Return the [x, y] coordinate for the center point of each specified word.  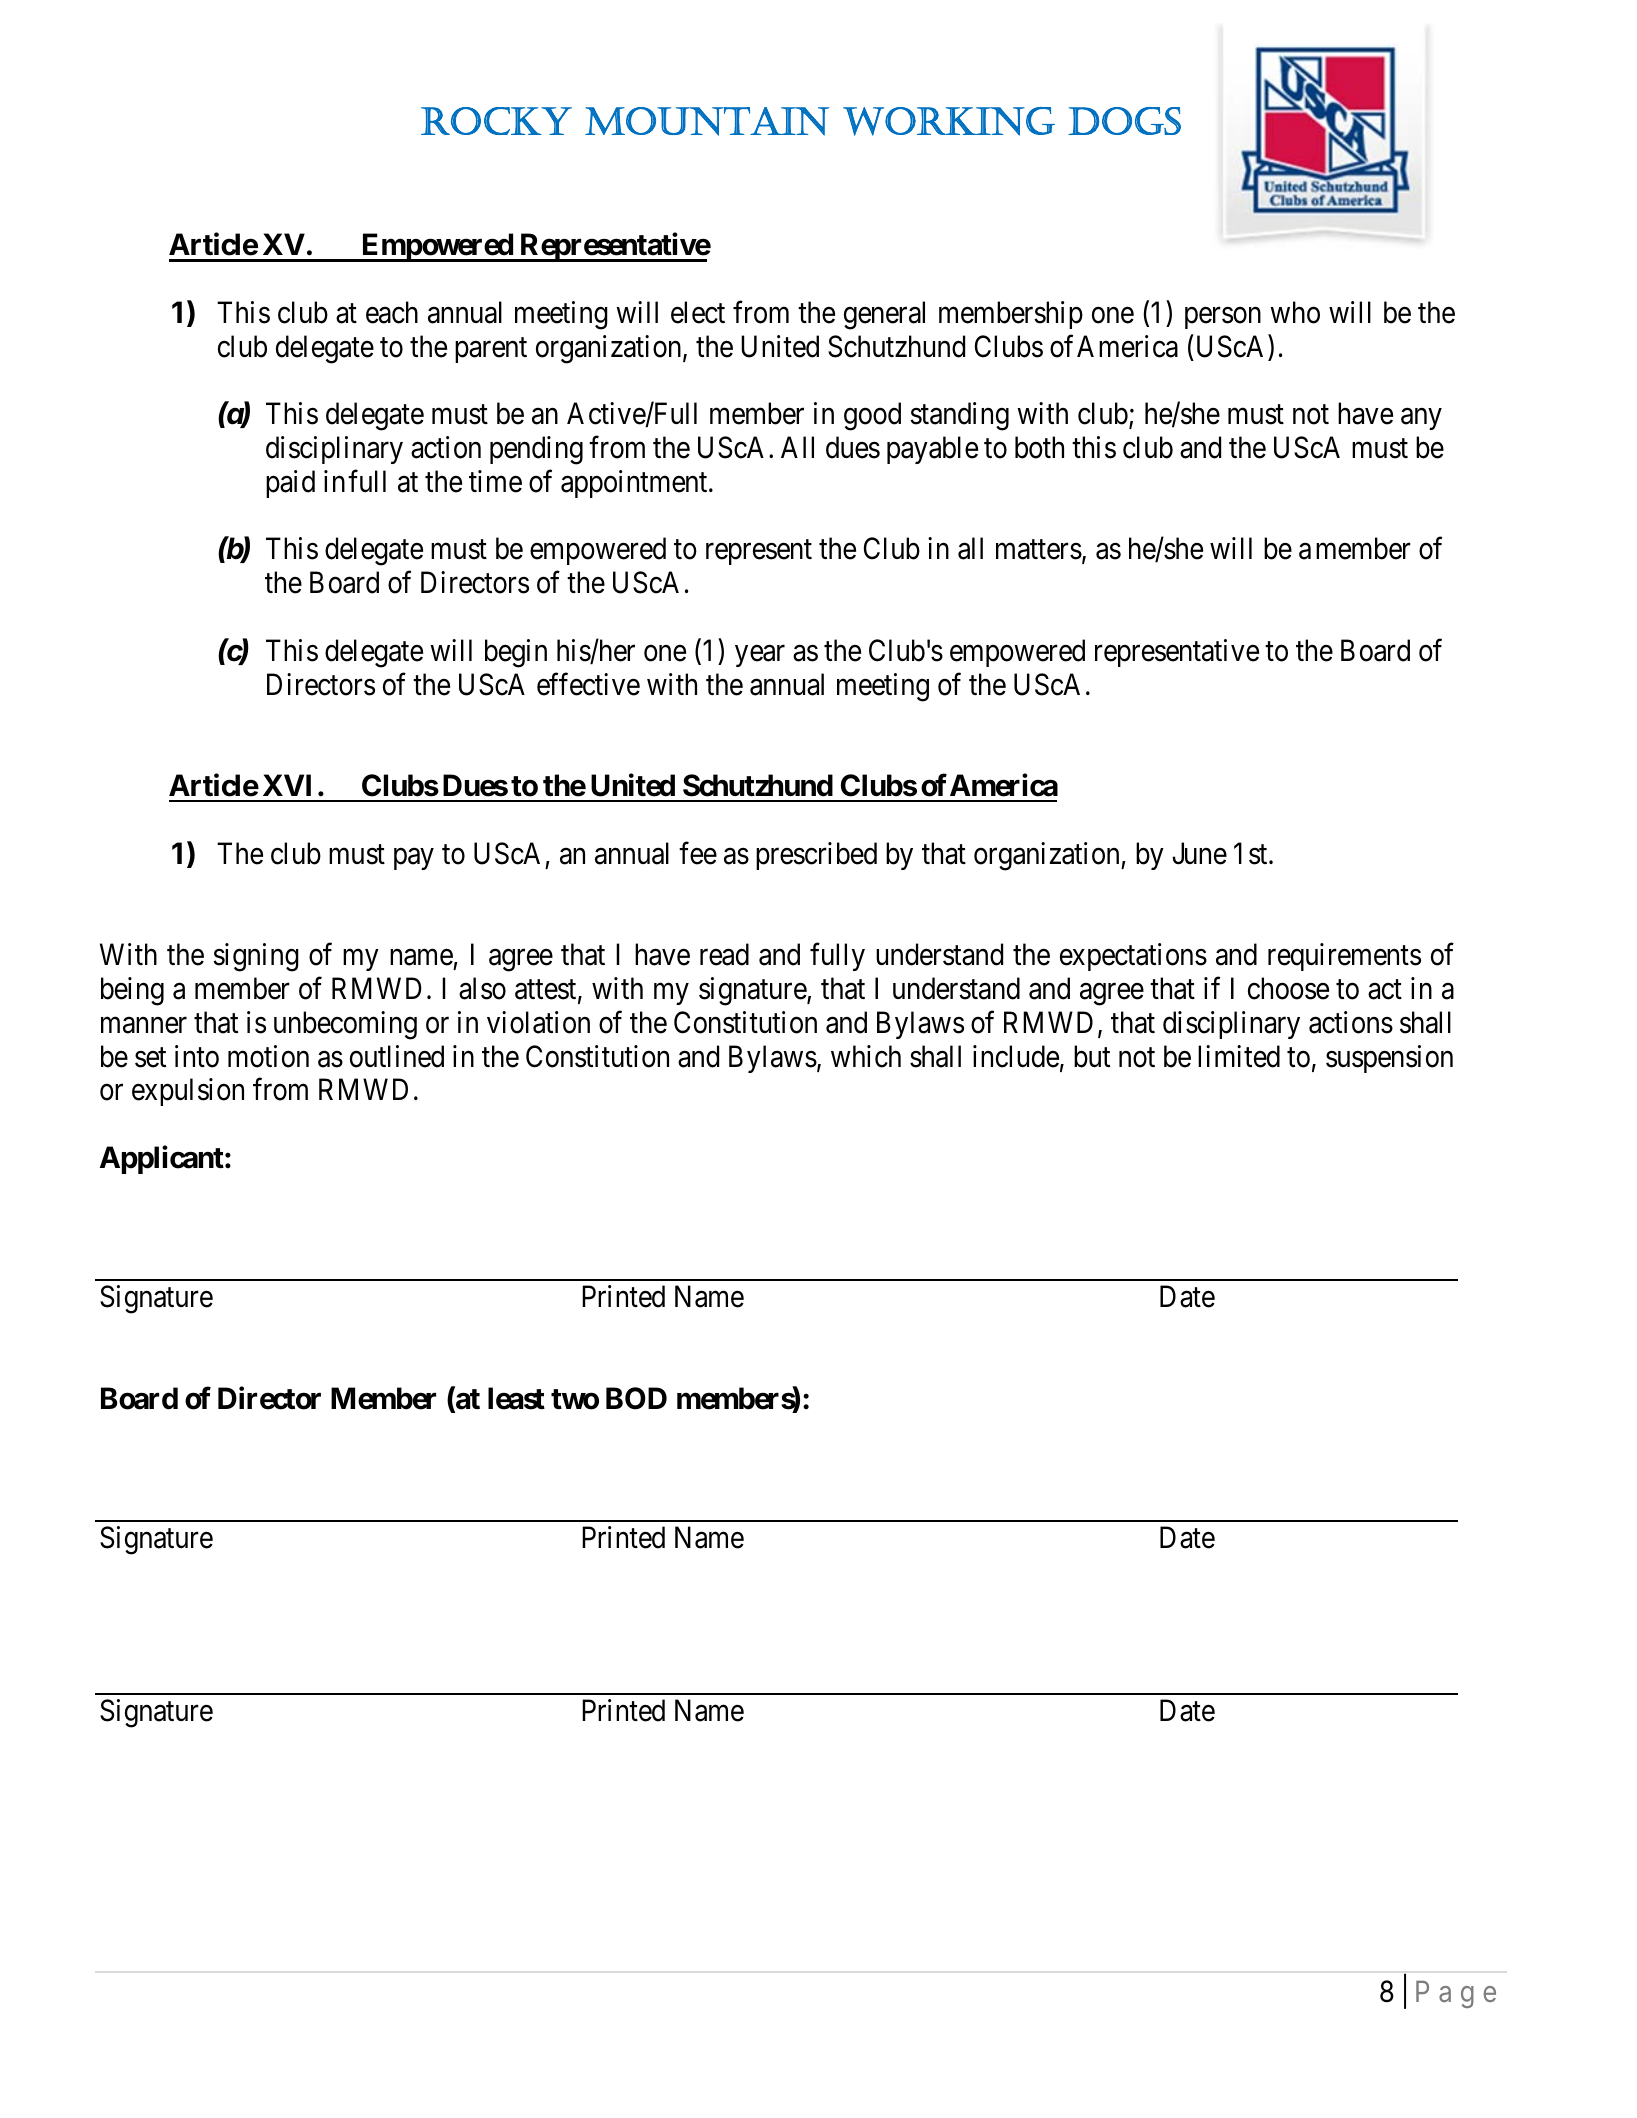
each [392, 312]
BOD [636, 1398]
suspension [1389, 1059]
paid [290, 484]
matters [1039, 550]
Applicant [163, 1160]
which [866, 1056]
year [760, 656]
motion [268, 1056]
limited [1239, 1056]
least [516, 1398]
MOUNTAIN [707, 121]
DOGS [1124, 121]
